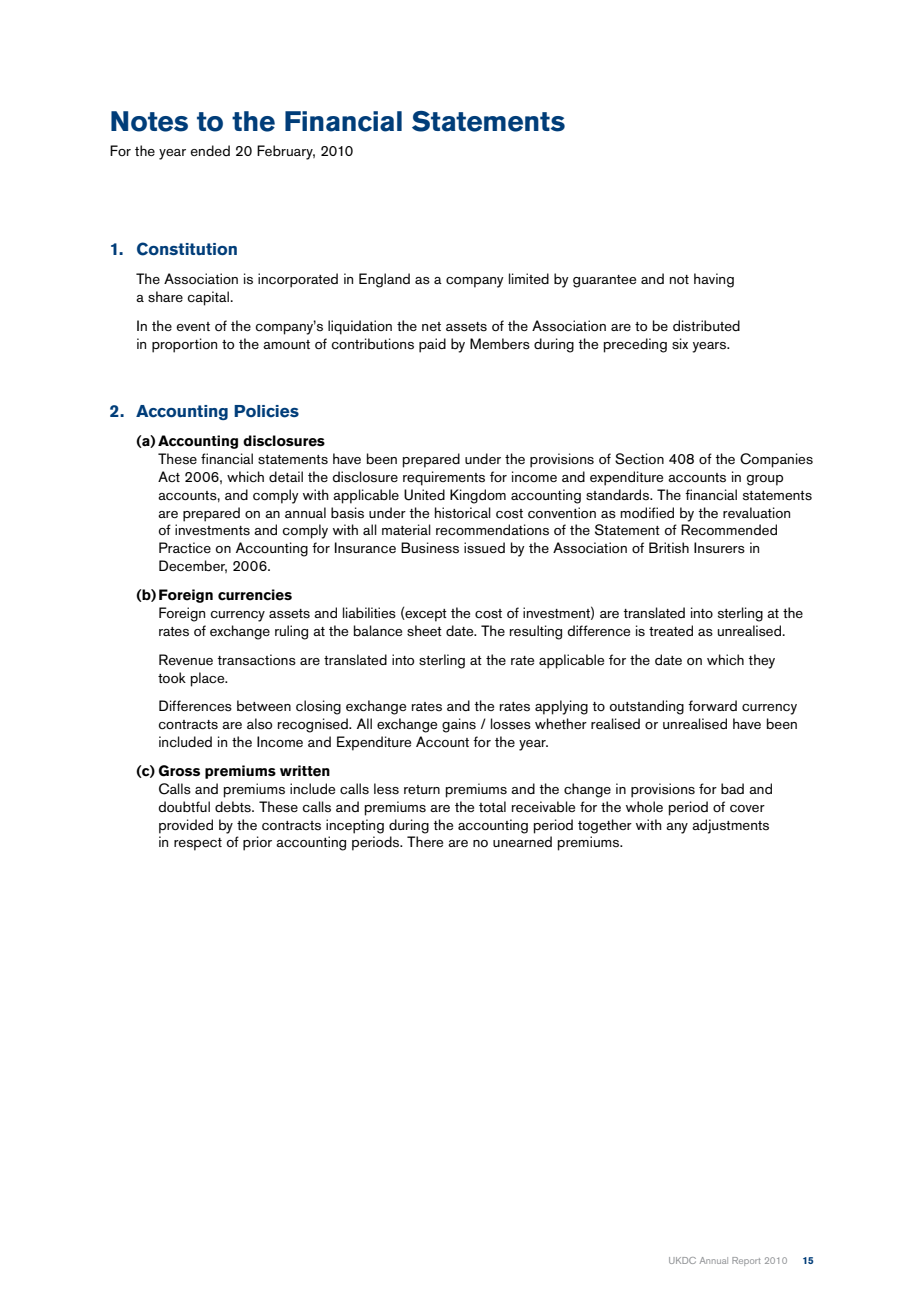 Image resolution: width=924 pixels, height=1308 pixels. What do you see at coordinates (730, 826) in the screenshot?
I see `adjustments` at bounding box center [730, 826].
